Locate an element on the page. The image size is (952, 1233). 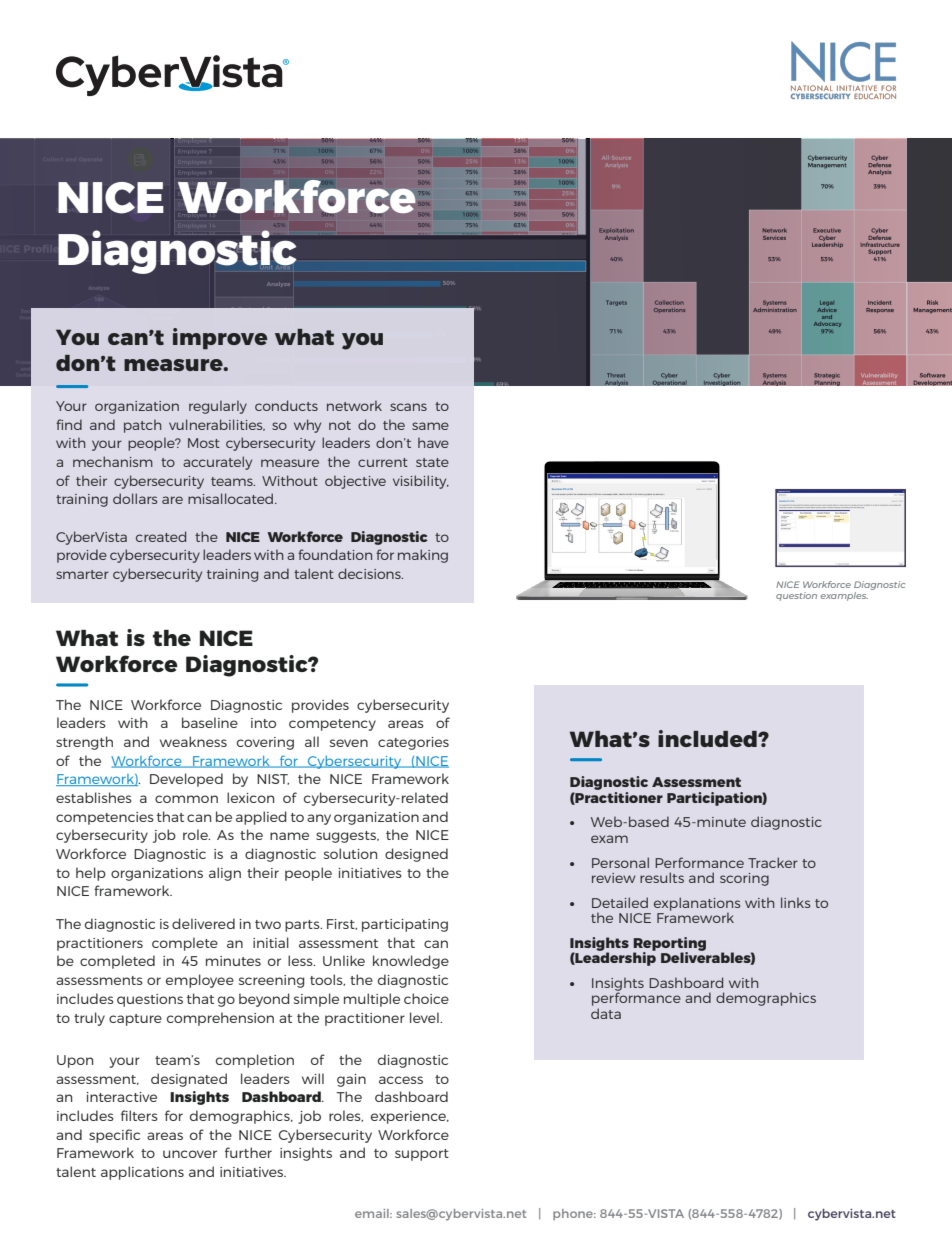
making is located at coordinates (423, 556).
